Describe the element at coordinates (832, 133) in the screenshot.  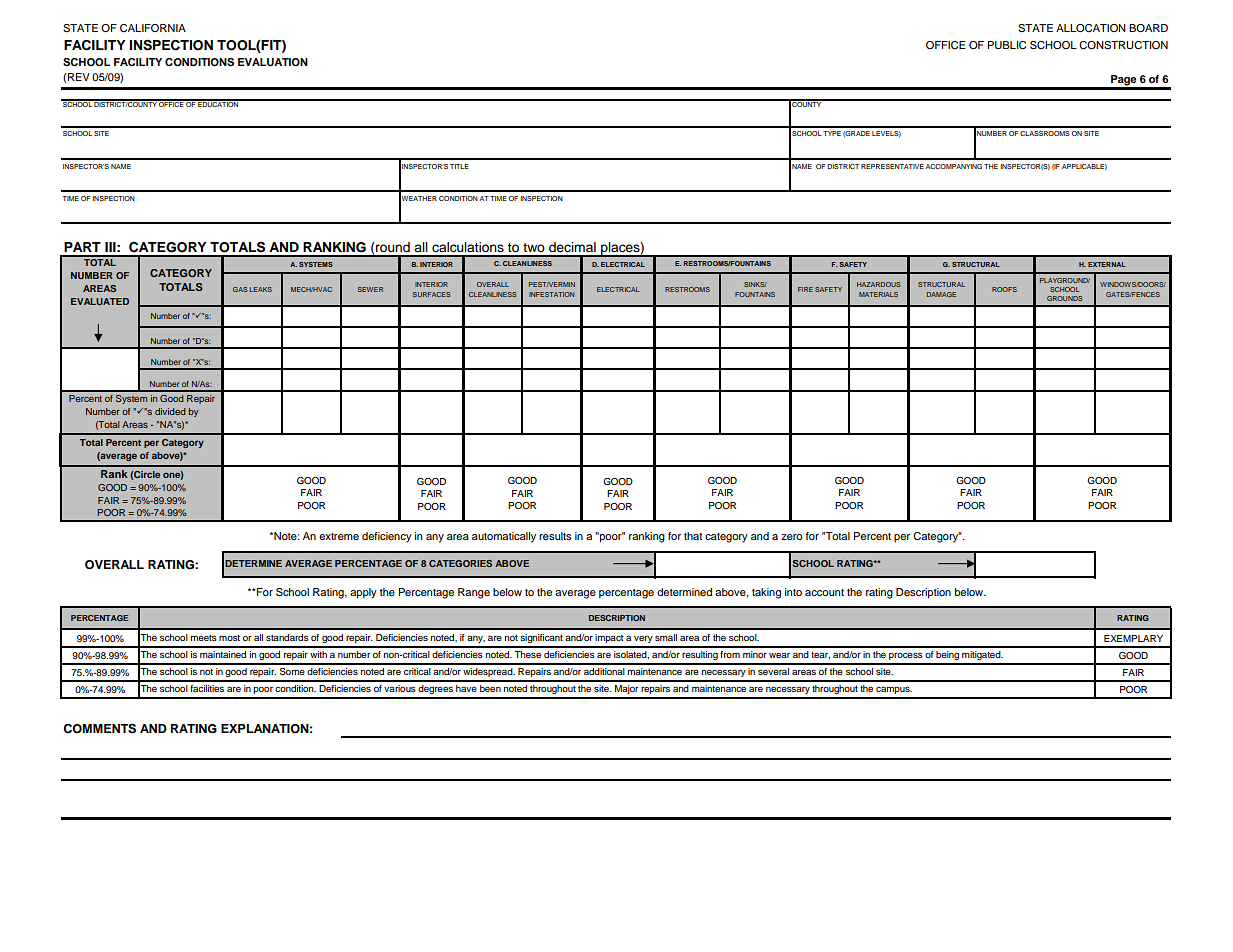
I see `TYPE` at that location.
